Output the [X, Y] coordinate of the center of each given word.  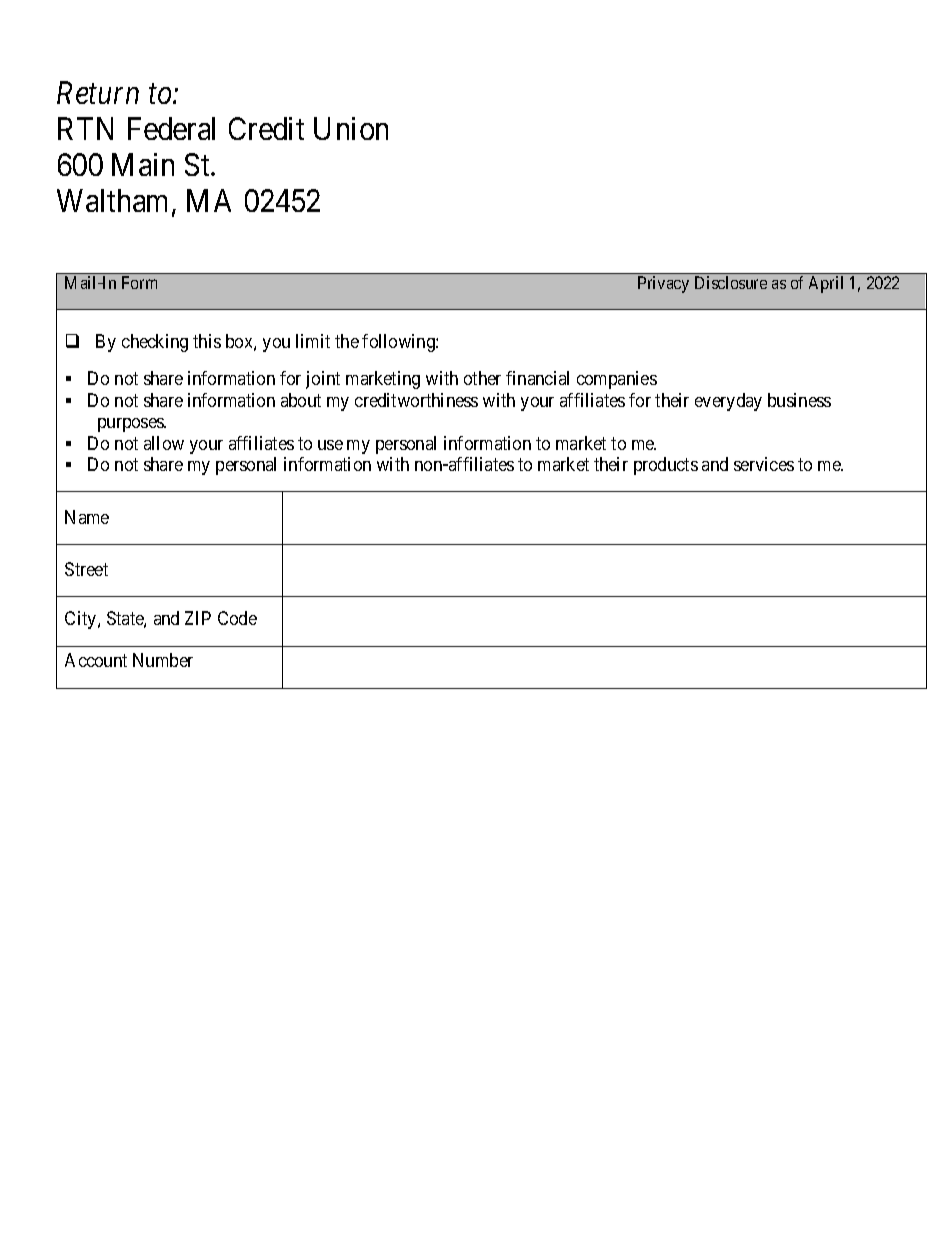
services [764, 464]
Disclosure [731, 282]
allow [164, 443]
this [207, 341]
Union [351, 128]
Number [163, 660]
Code [237, 618]
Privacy [663, 284]
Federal [171, 128]
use [330, 445]
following [399, 343]
